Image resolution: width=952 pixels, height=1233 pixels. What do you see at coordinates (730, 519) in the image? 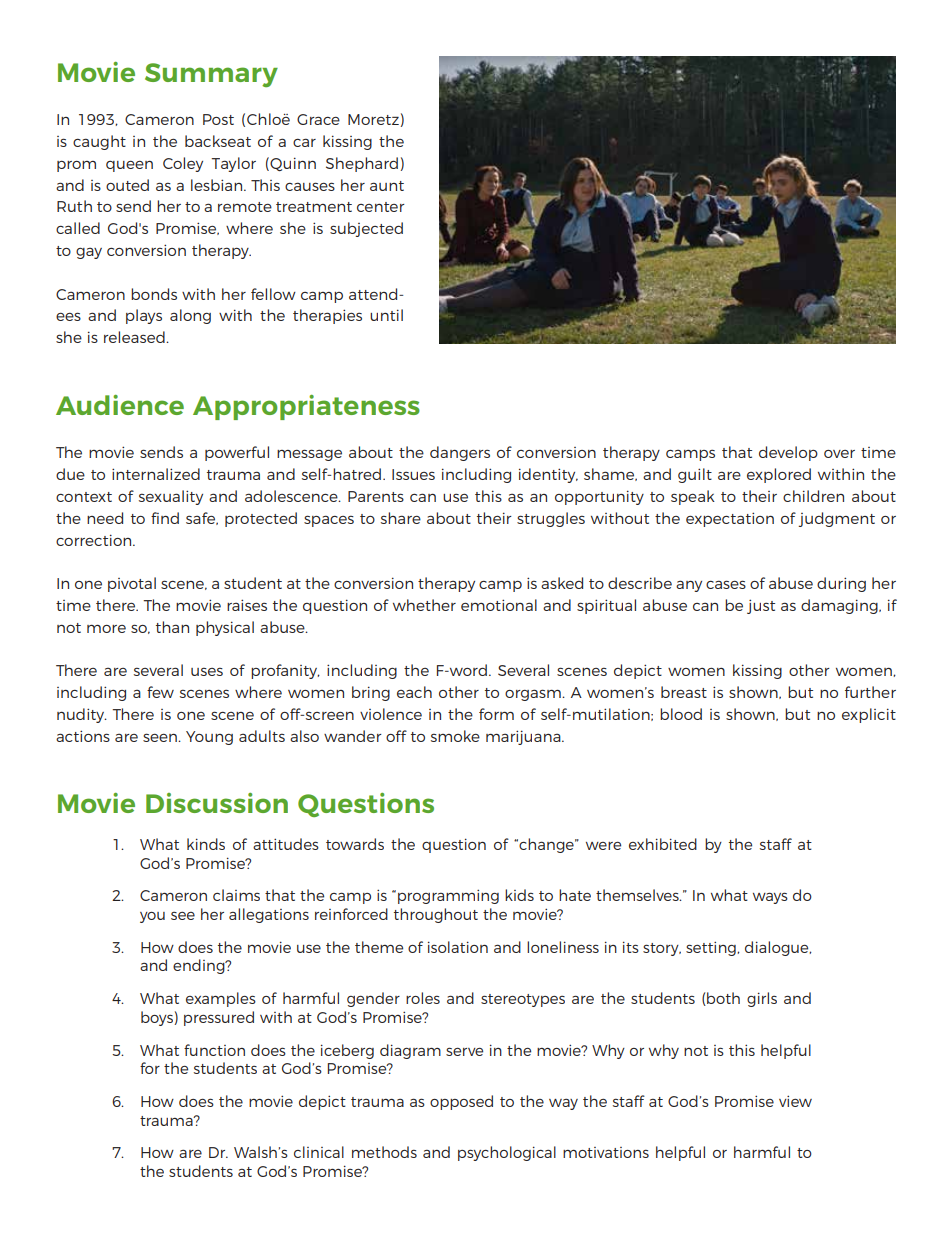
I see `expectation` at bounding box center [730, 519].
